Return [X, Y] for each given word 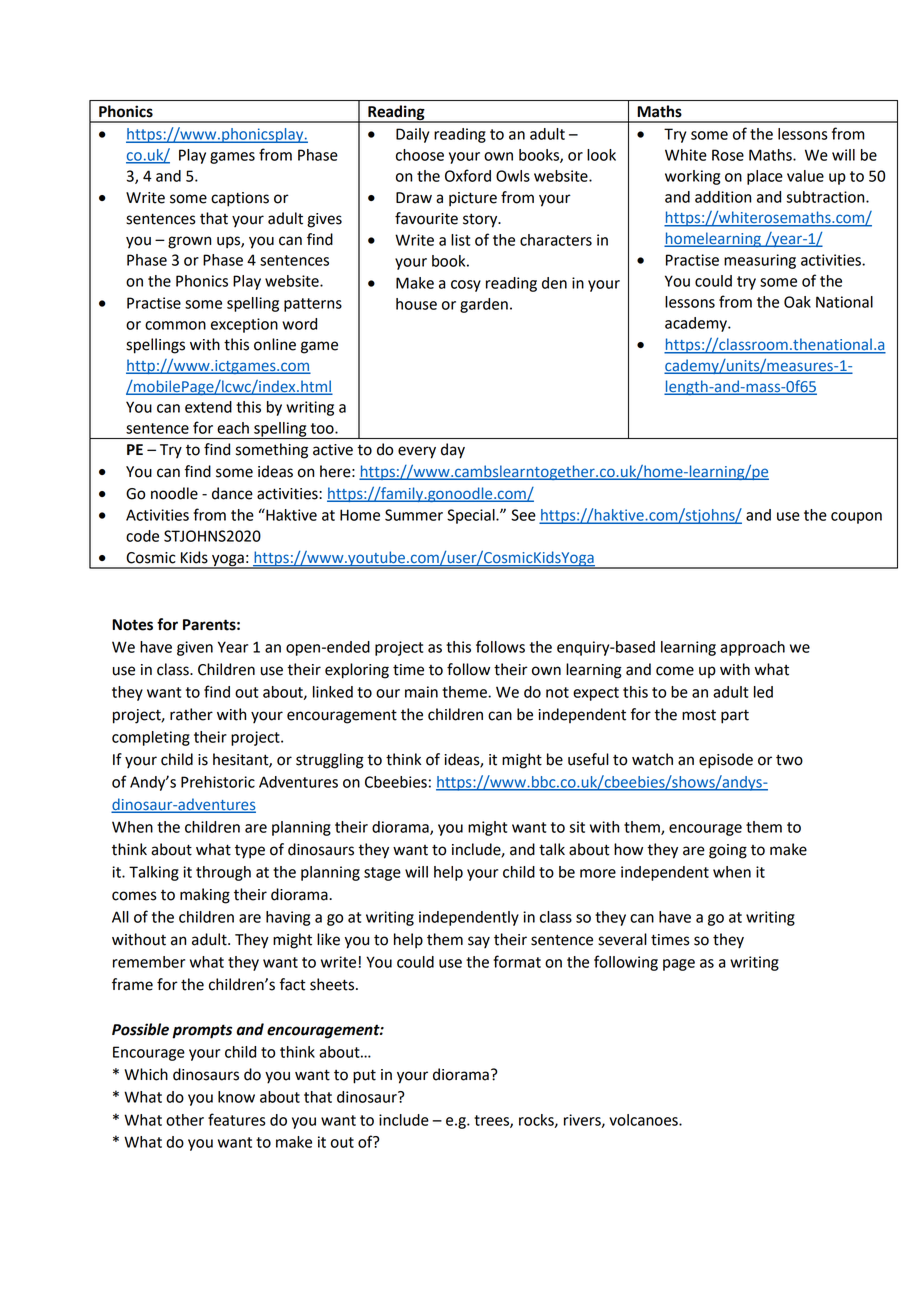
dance [232, 493]
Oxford [468, 175]
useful [588, 759]
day [453, 451]
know [236, 1097]
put [364, 1076]
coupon [856, 518]
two [789, 760]
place [765, 177]
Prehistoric [218, 782]
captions [240, 199]
